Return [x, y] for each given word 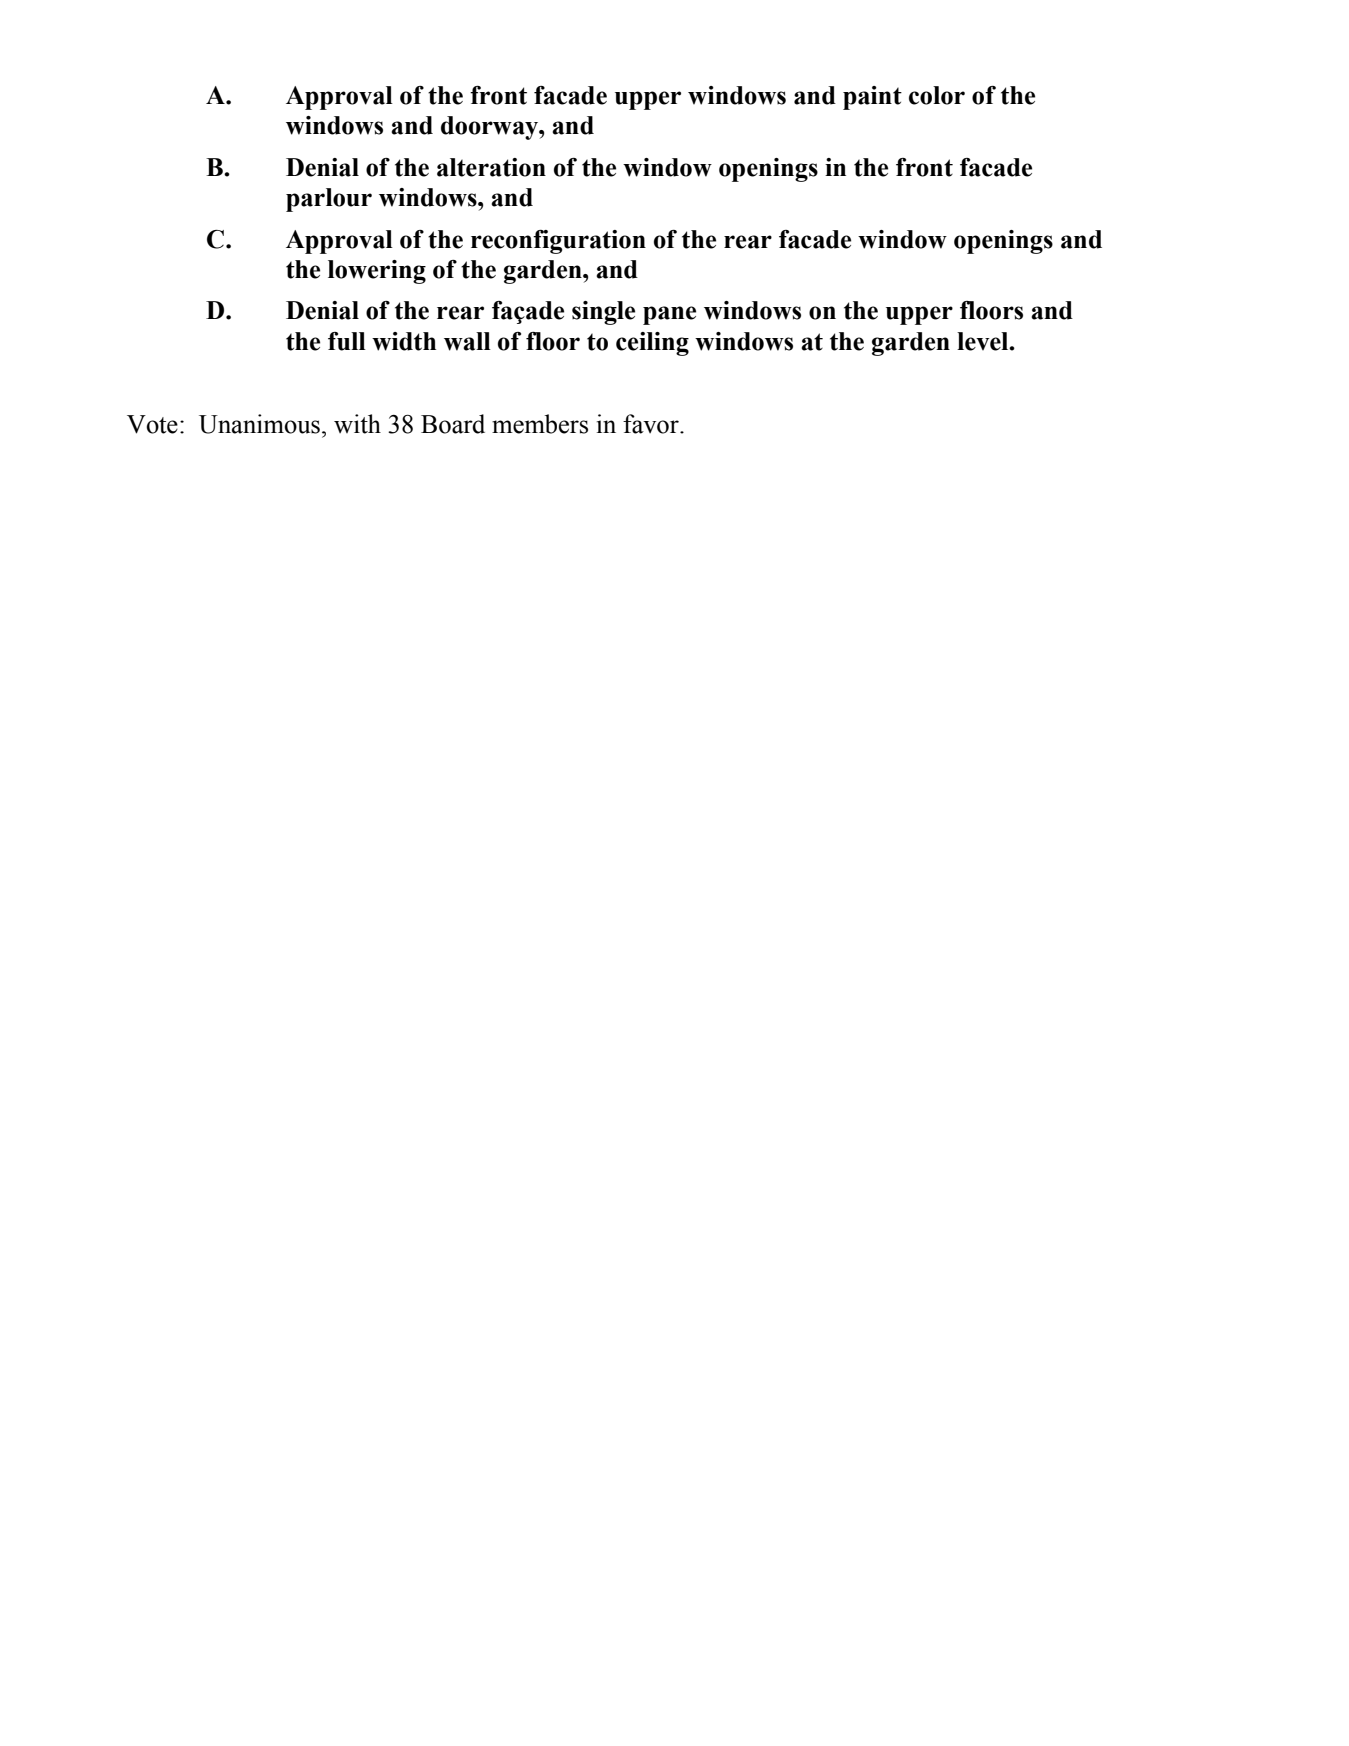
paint [872, 98]
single [603, 313]
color [937, 95]
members [540, 424]
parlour [329, 200]
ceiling [652, 344]
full [347, 341]
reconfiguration [558, 242]
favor [652, 424]
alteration [491, 167]
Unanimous [259, 424]
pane [669, 315]
